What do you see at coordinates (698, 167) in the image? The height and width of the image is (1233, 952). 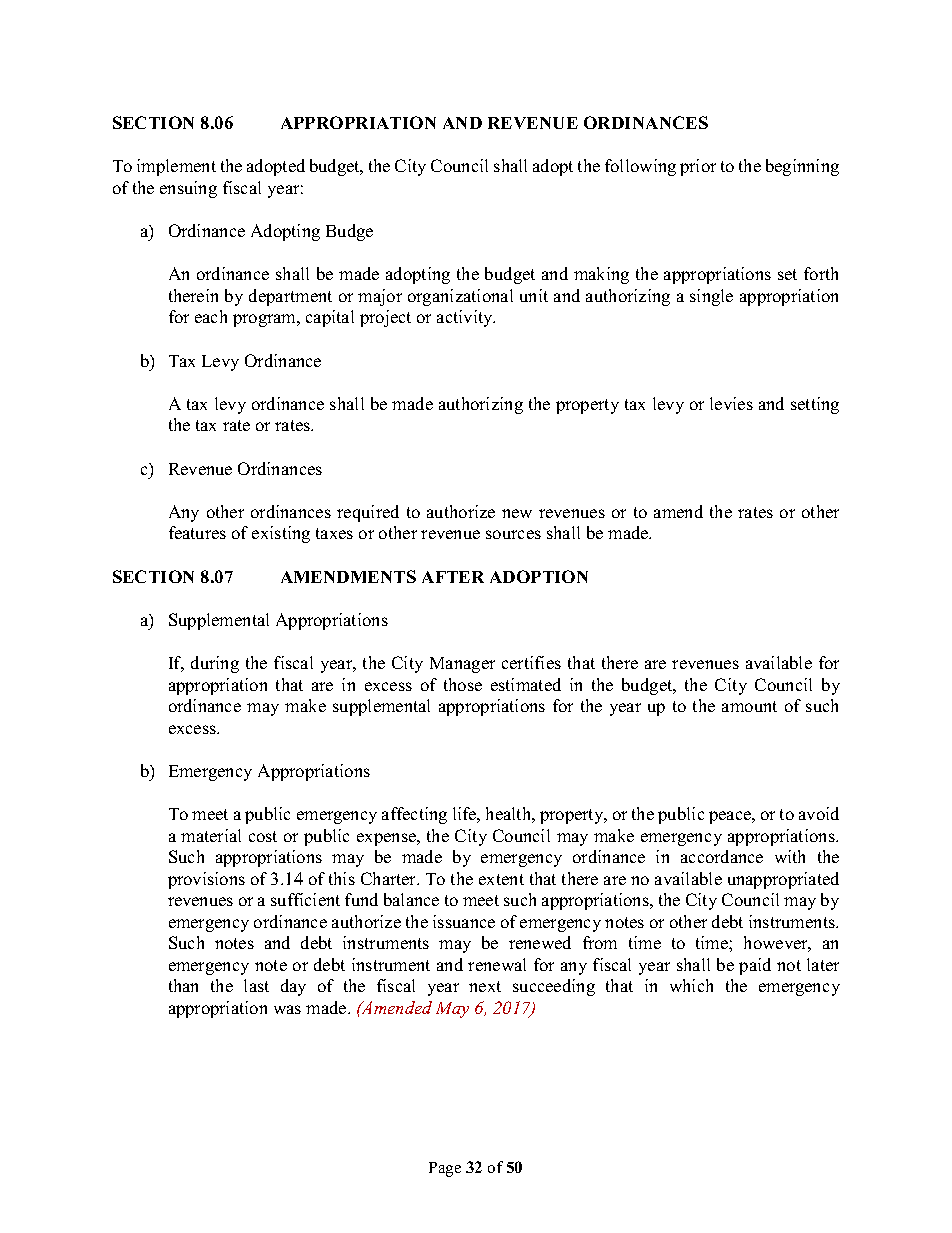 I see `prior` at bounding box center [698, 167].
